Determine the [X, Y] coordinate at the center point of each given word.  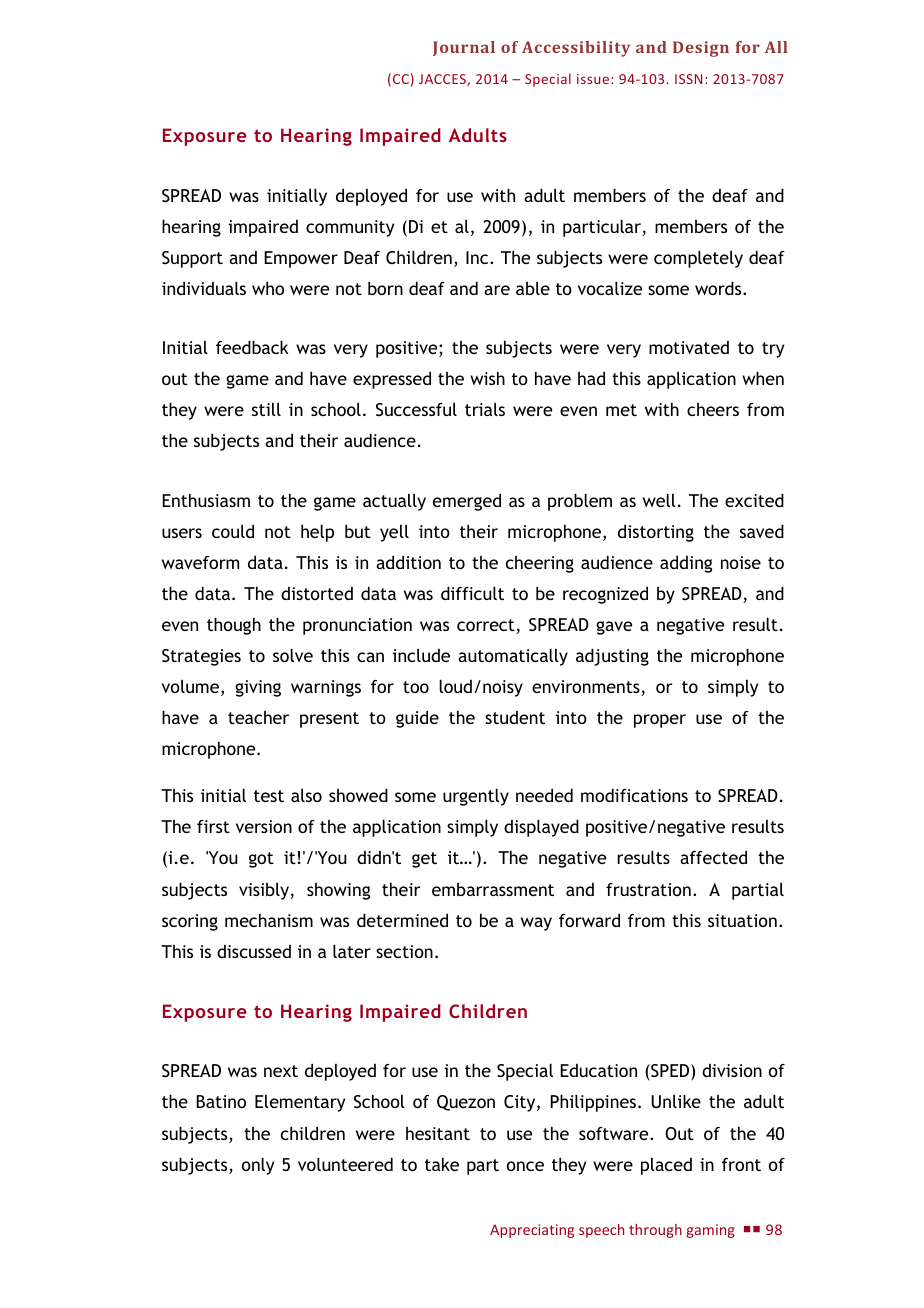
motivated [689, 347]
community [350, 228]
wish [487, 378]
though [234, 626]
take [442, 1164]
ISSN [688, 79]
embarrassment [493, 889]
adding [686, 564]
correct [487, 626]
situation [742, 920]
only [258, 1166]
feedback [252, 347]
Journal [464, 48]
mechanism [269, 920]
